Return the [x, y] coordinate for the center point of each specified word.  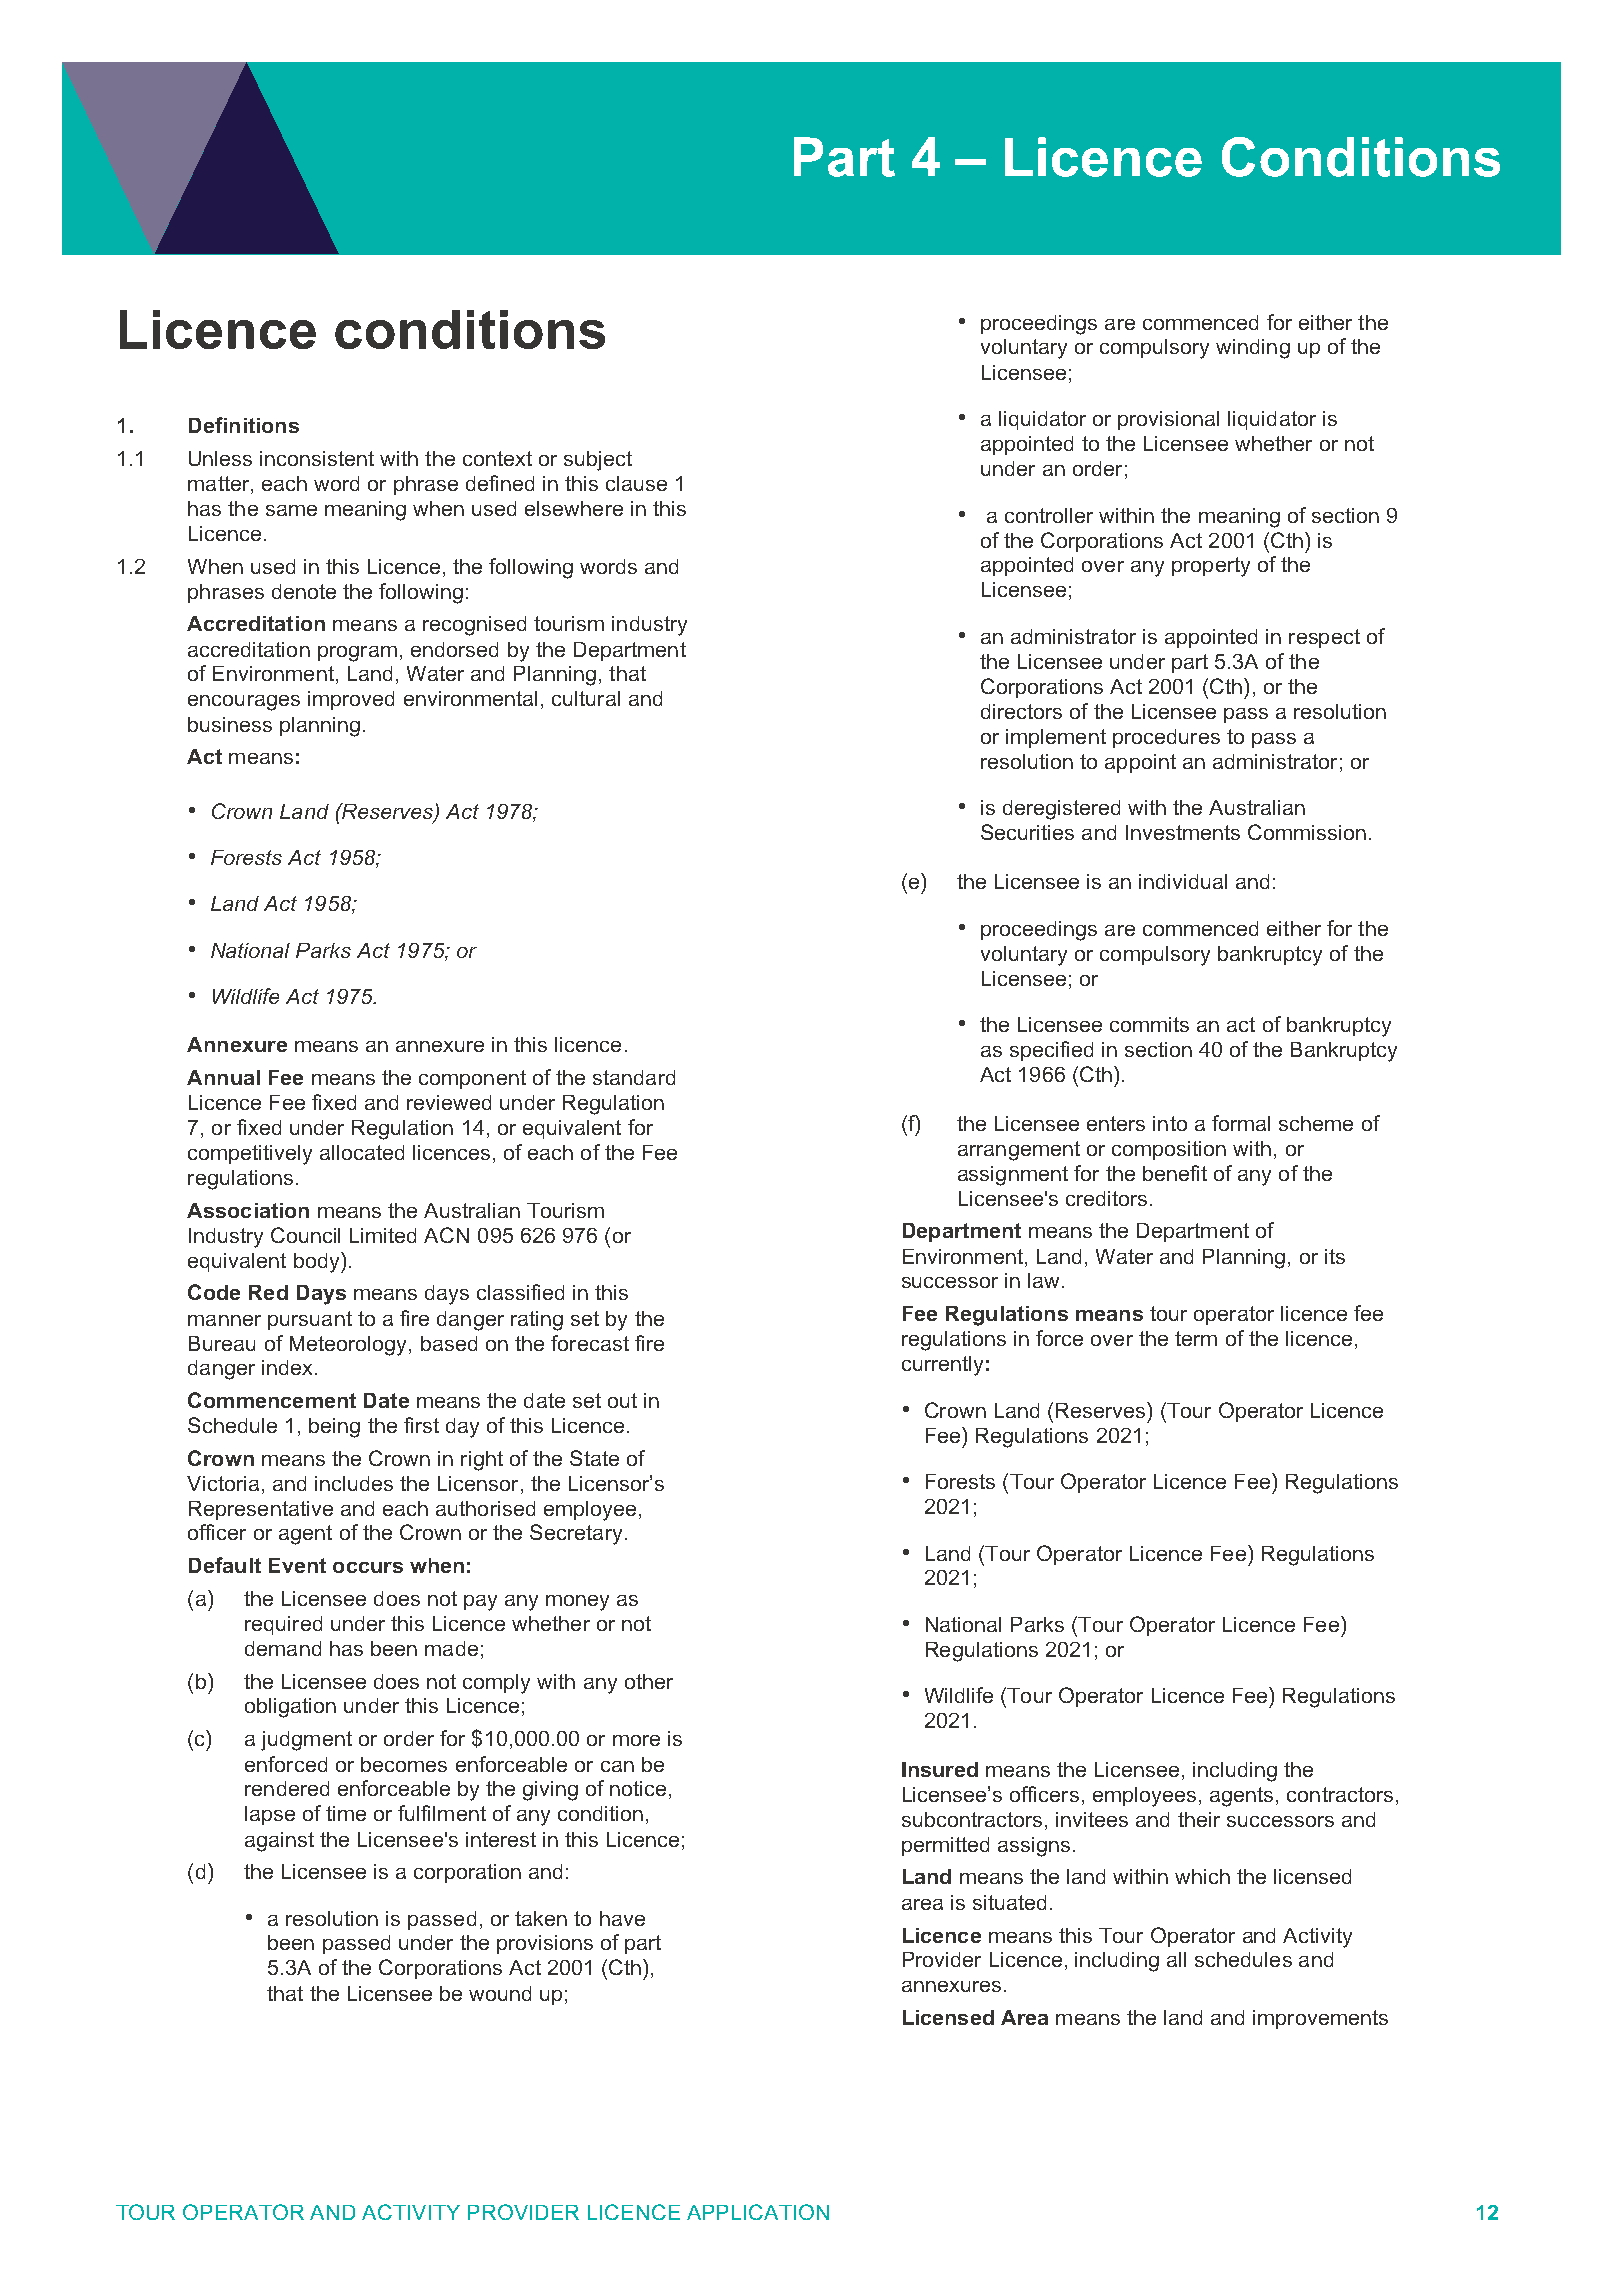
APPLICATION [758, 2212]
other [649, 1681]
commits [1149, 1024]
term [1196, 1338]
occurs [368, 1567]
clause [636, 483]
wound [500, 1993]
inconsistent [317, 458]
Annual [223, 1077]
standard [634, 1077]
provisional [1168, 420]
